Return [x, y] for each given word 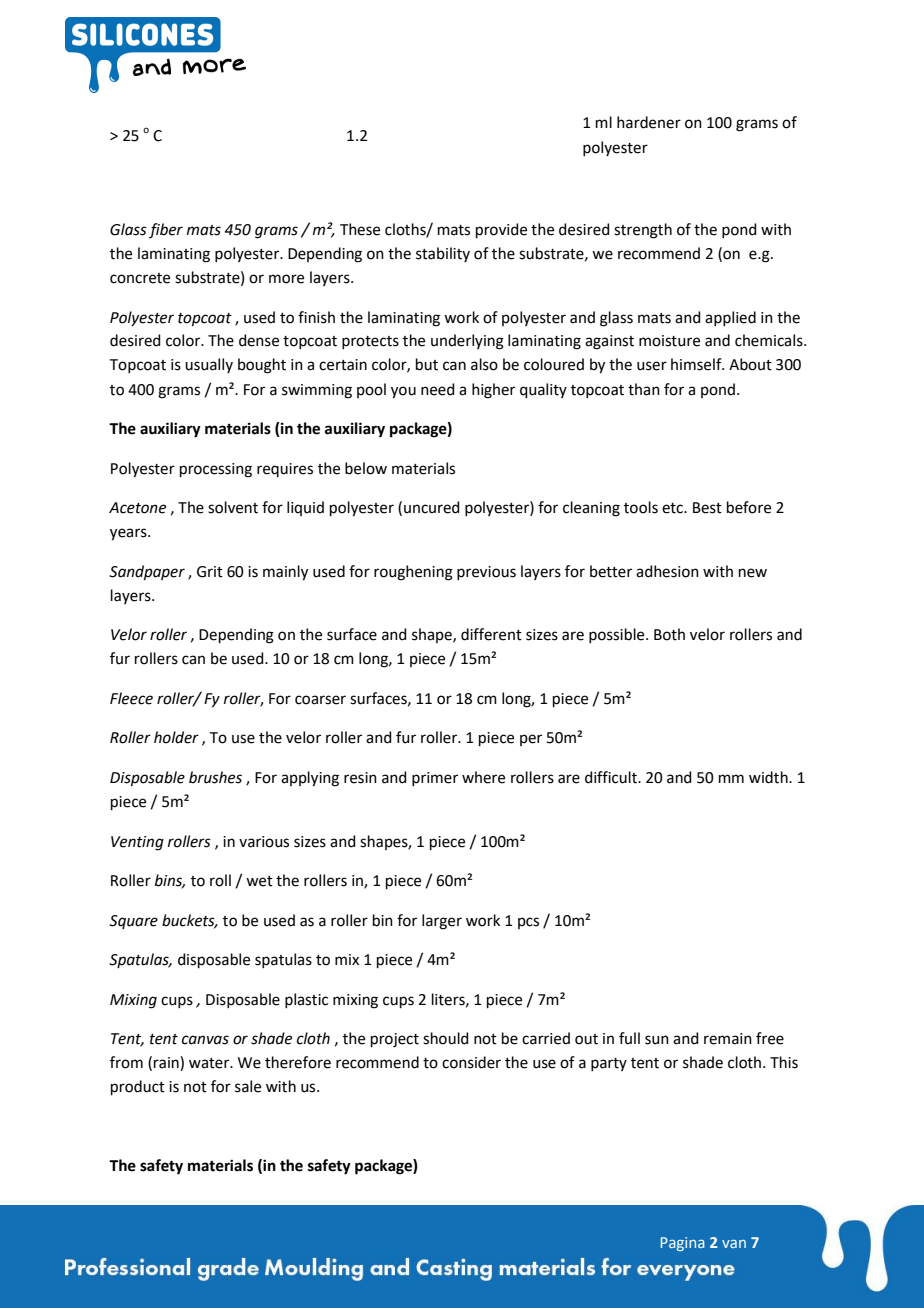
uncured [432, 507]
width [769, 777]
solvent [233, 507]
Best [707, 508]
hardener [649, 122]
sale [248, 1086]
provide [501, 230]
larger [442, 922]
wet [259, 881]
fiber [166, 230]
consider [471, 1062]
